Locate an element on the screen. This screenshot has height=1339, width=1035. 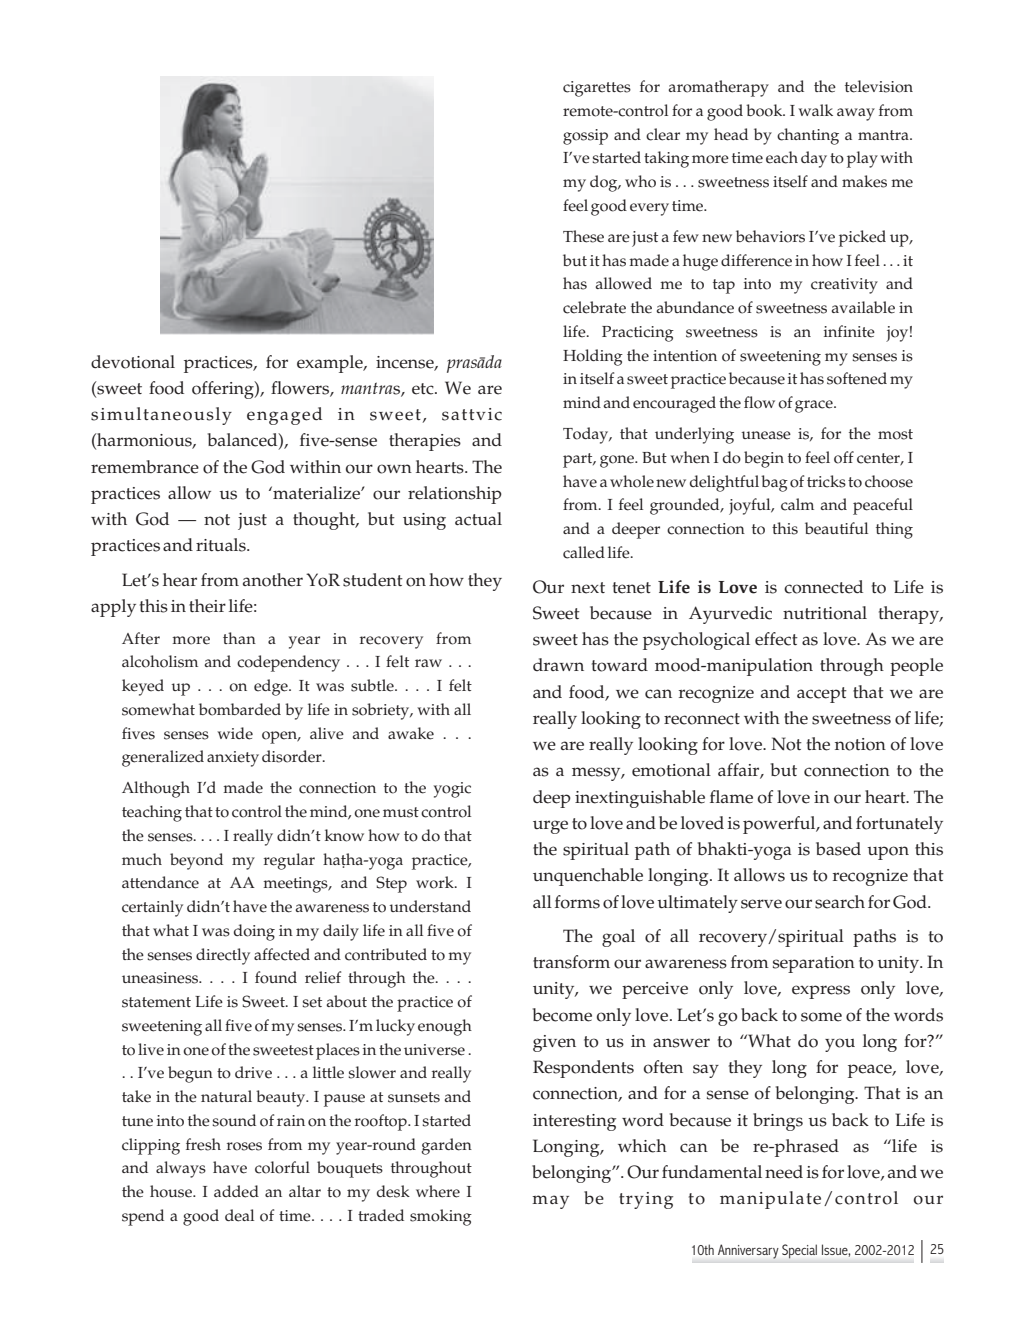
deal is located at coordinates (239, 1215).
